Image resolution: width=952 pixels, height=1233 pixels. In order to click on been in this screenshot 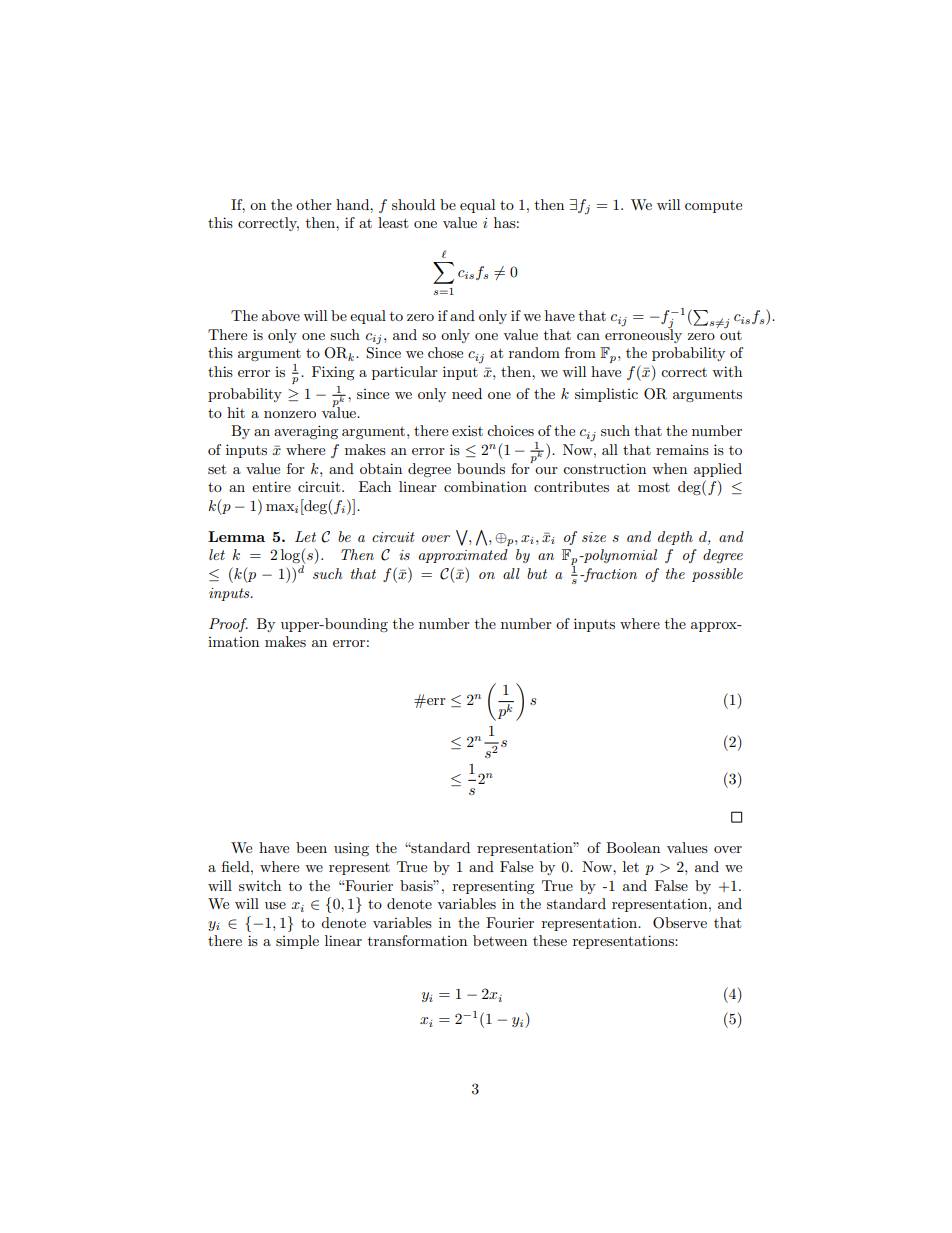, I will do `click(311, 847)`.
